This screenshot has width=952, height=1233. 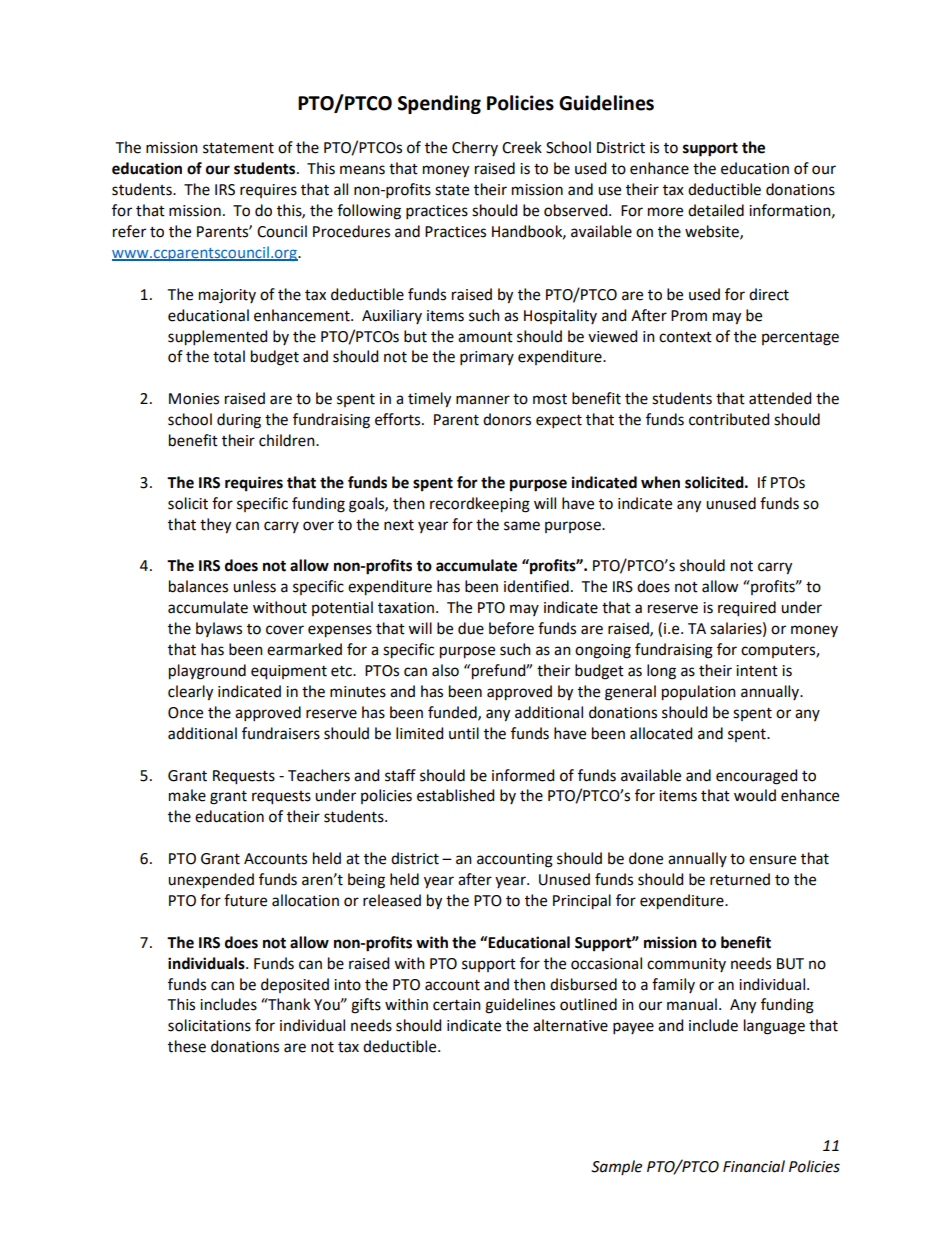 I want to click on Spending, so click(x=439, y=104).
